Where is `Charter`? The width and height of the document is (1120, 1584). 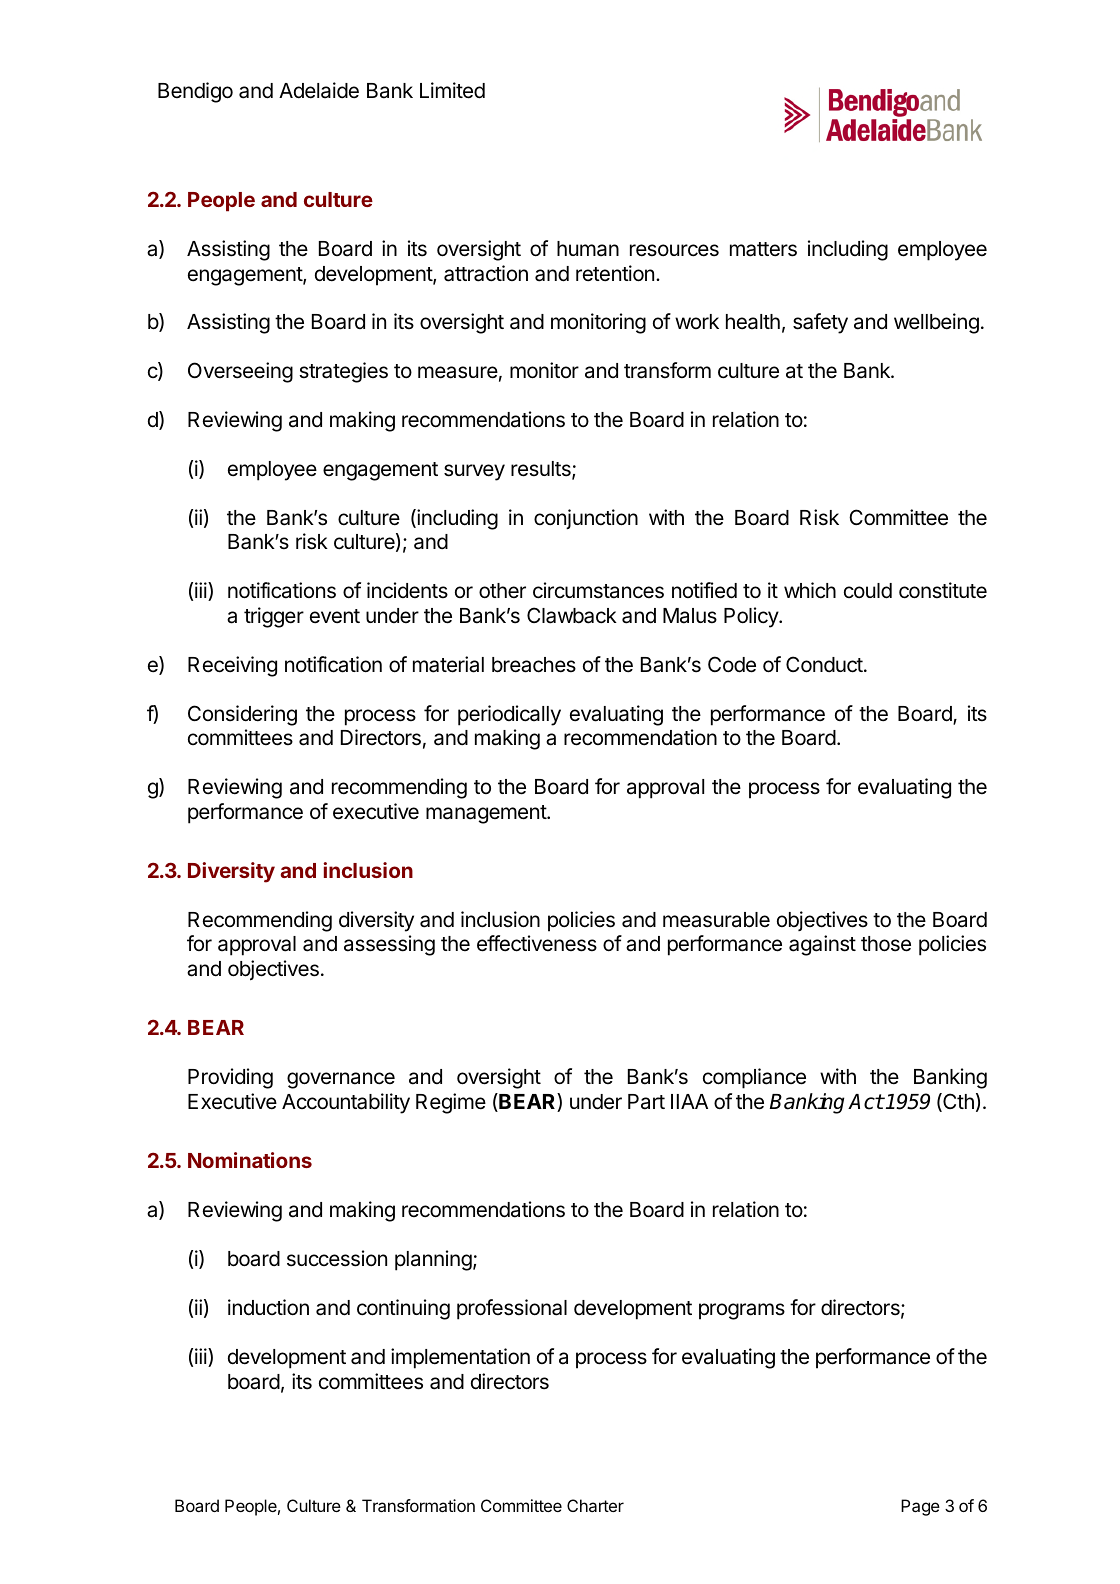 Charter is located at coordinates (595, 1505).
